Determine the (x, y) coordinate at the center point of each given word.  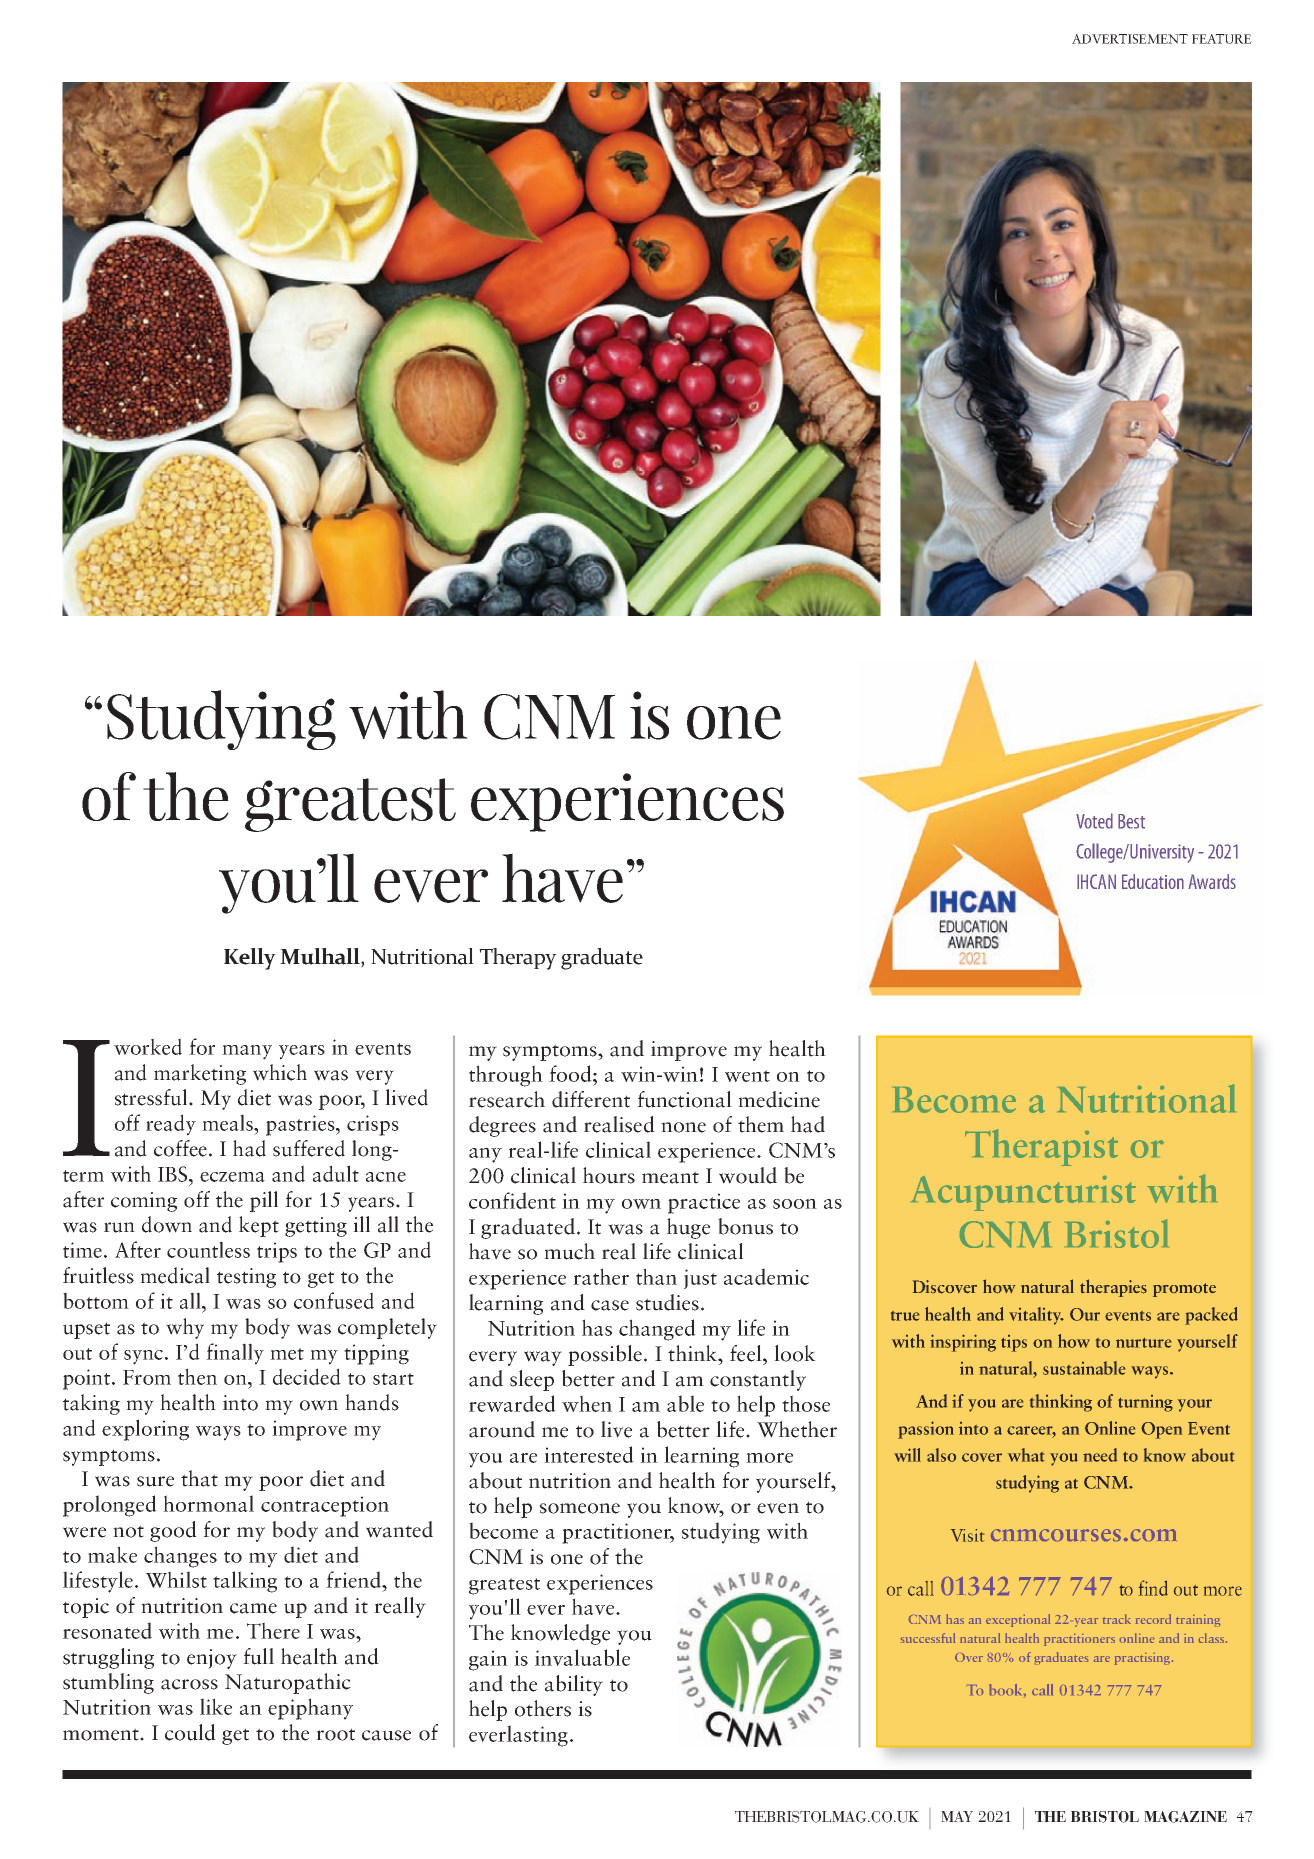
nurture (1143, 1343)
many (247, 1052)
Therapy (518, 959)
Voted (1094, 821)
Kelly (250, 959)
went (747, 1076)
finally (235, 1354)
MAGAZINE (1185, 1817)
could (190, 1732)
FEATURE (1222, 39)
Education (1153, 881)
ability (574, 1685)
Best (1131, 821)
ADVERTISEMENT (1130, 39)
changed (657, 1330)
